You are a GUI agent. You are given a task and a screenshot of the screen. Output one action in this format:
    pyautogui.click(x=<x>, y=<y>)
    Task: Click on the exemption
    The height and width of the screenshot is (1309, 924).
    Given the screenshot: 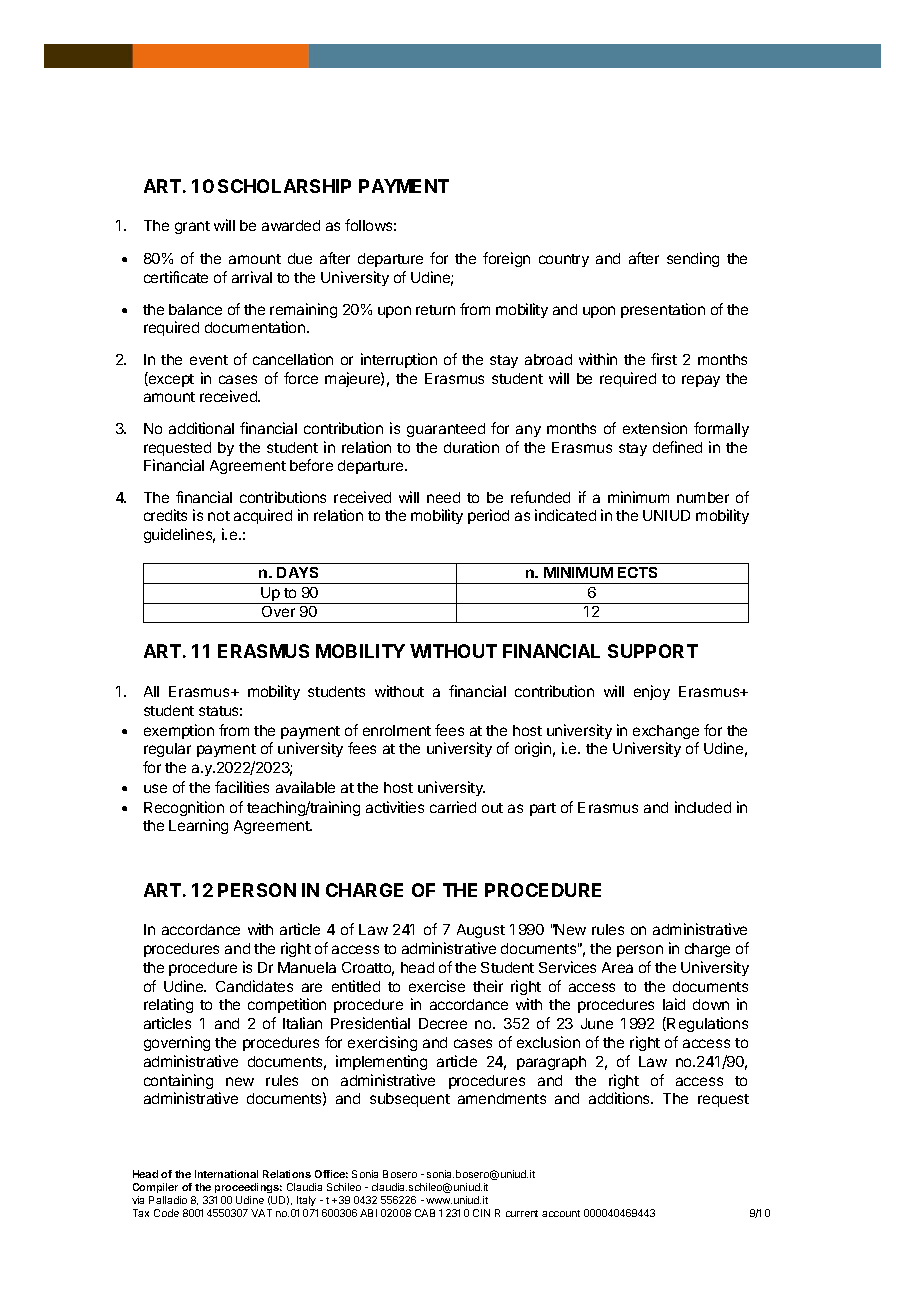 What is the action you would take?
    pyautogui.click(x=179, y=731)
